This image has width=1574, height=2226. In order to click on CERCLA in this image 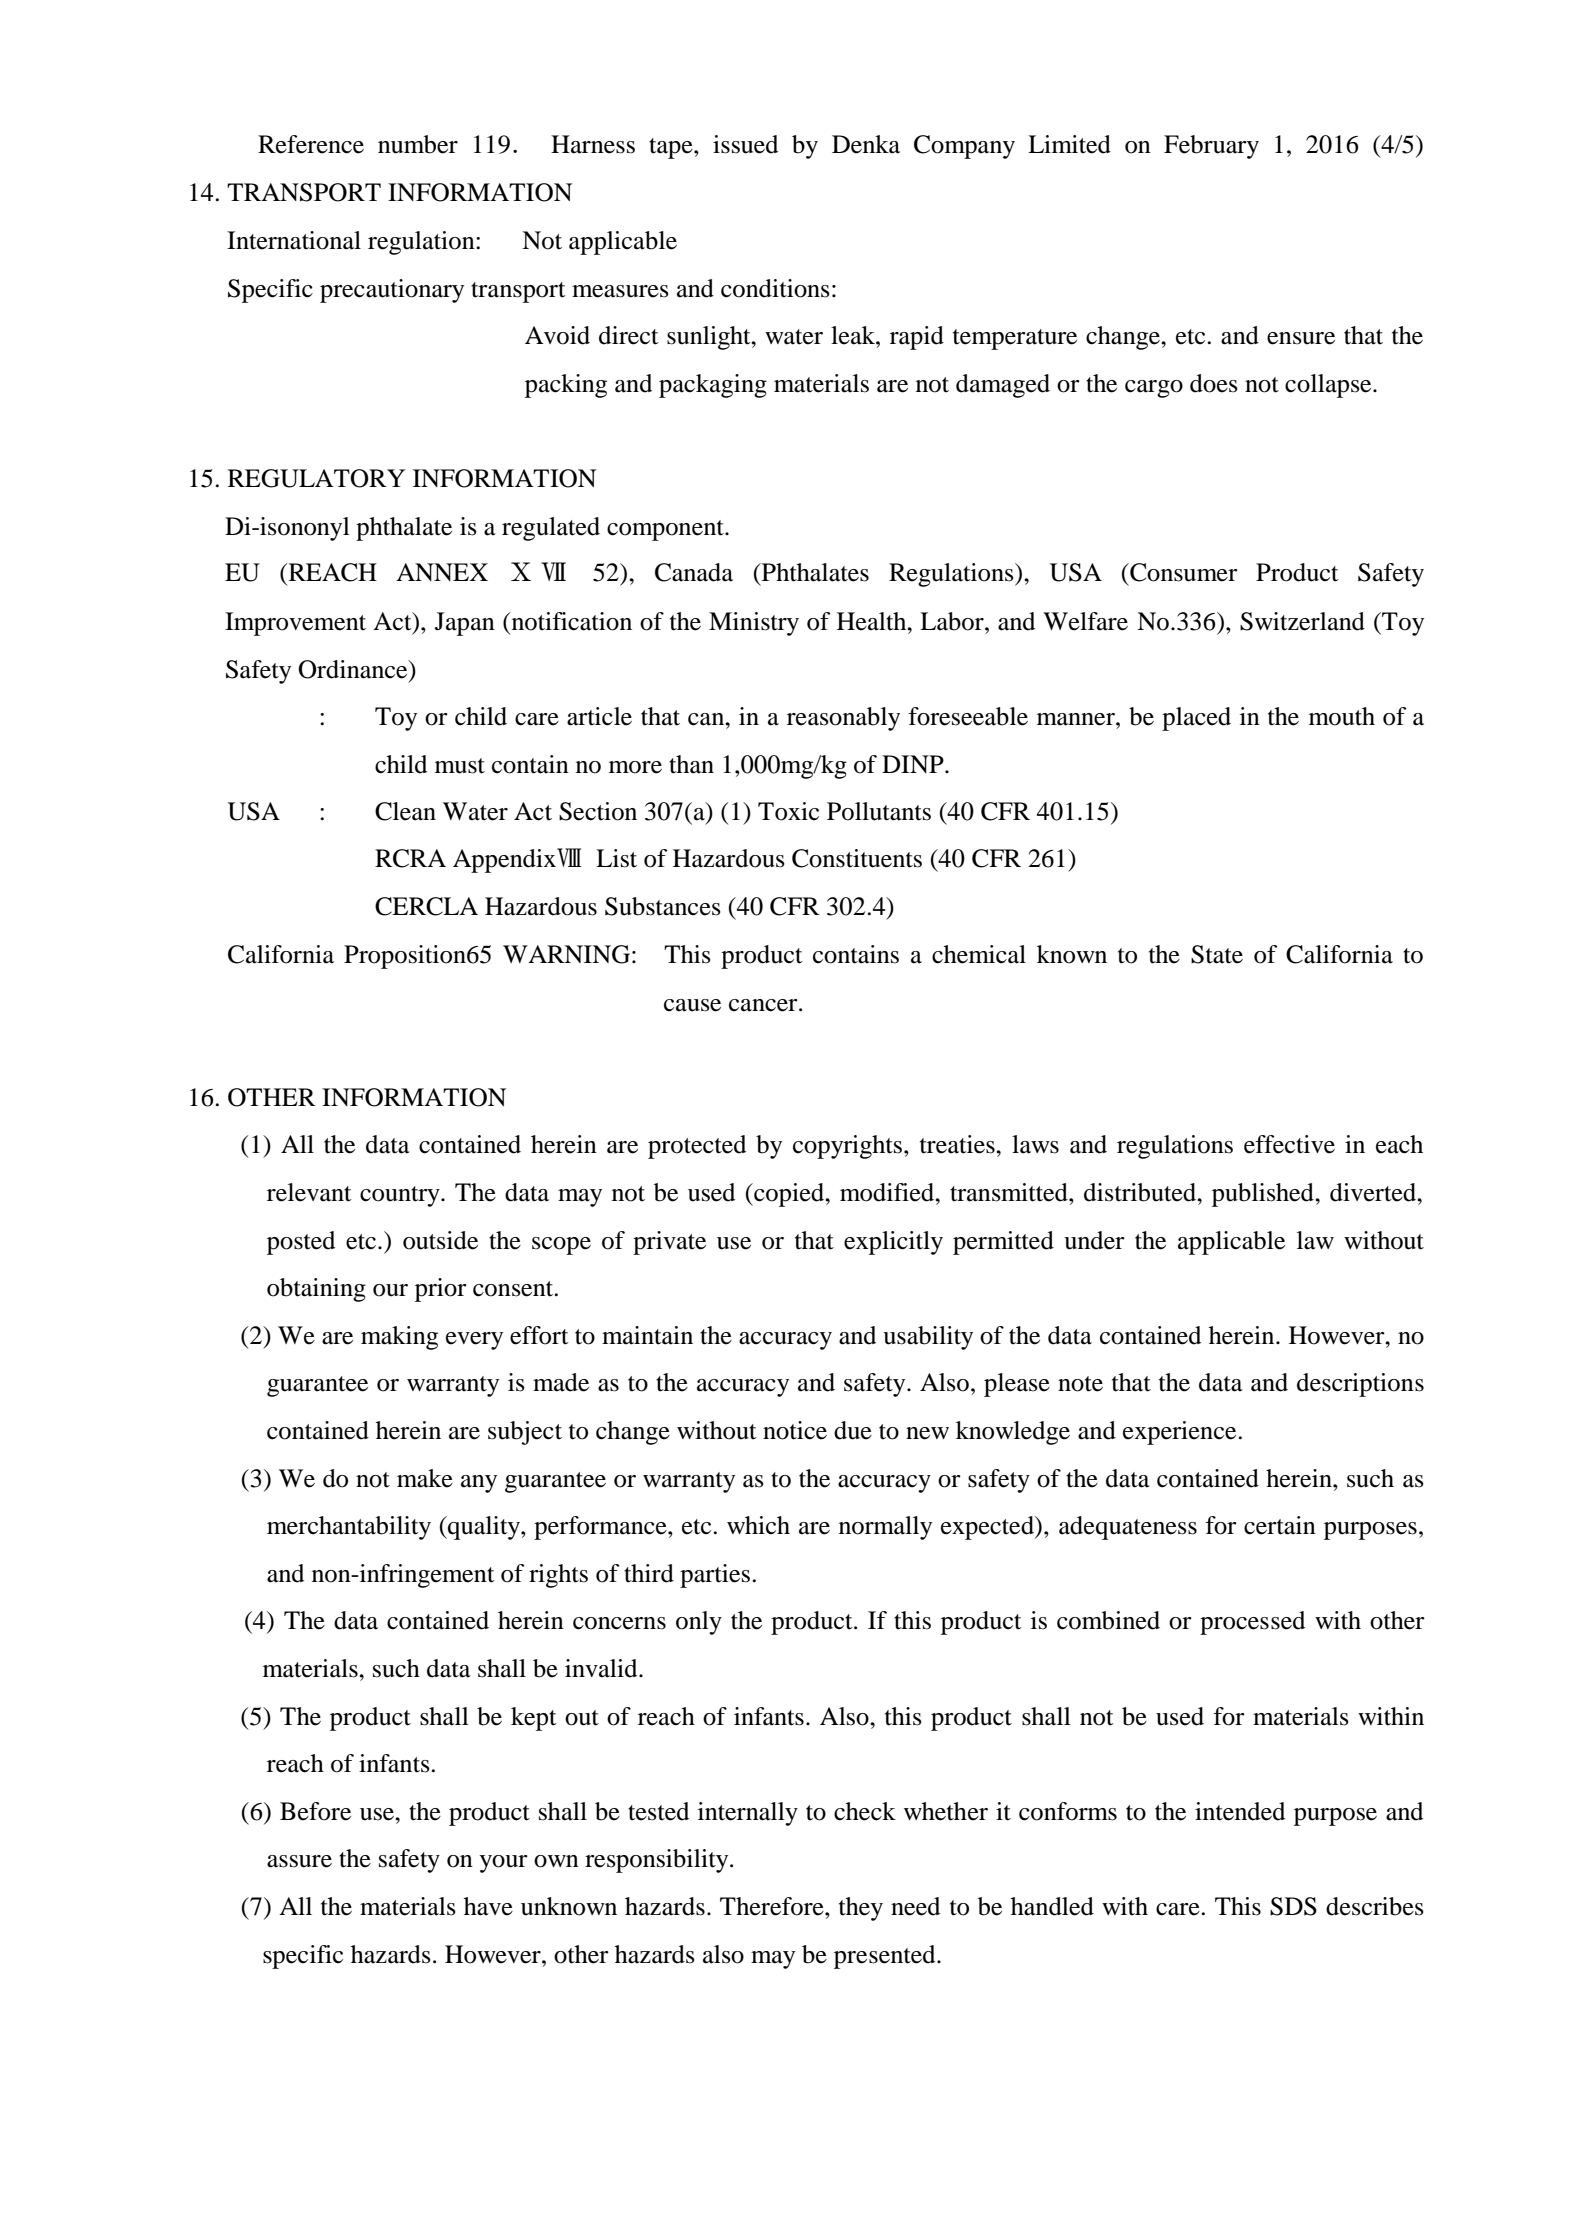, I will do `click(426, 906)`.
